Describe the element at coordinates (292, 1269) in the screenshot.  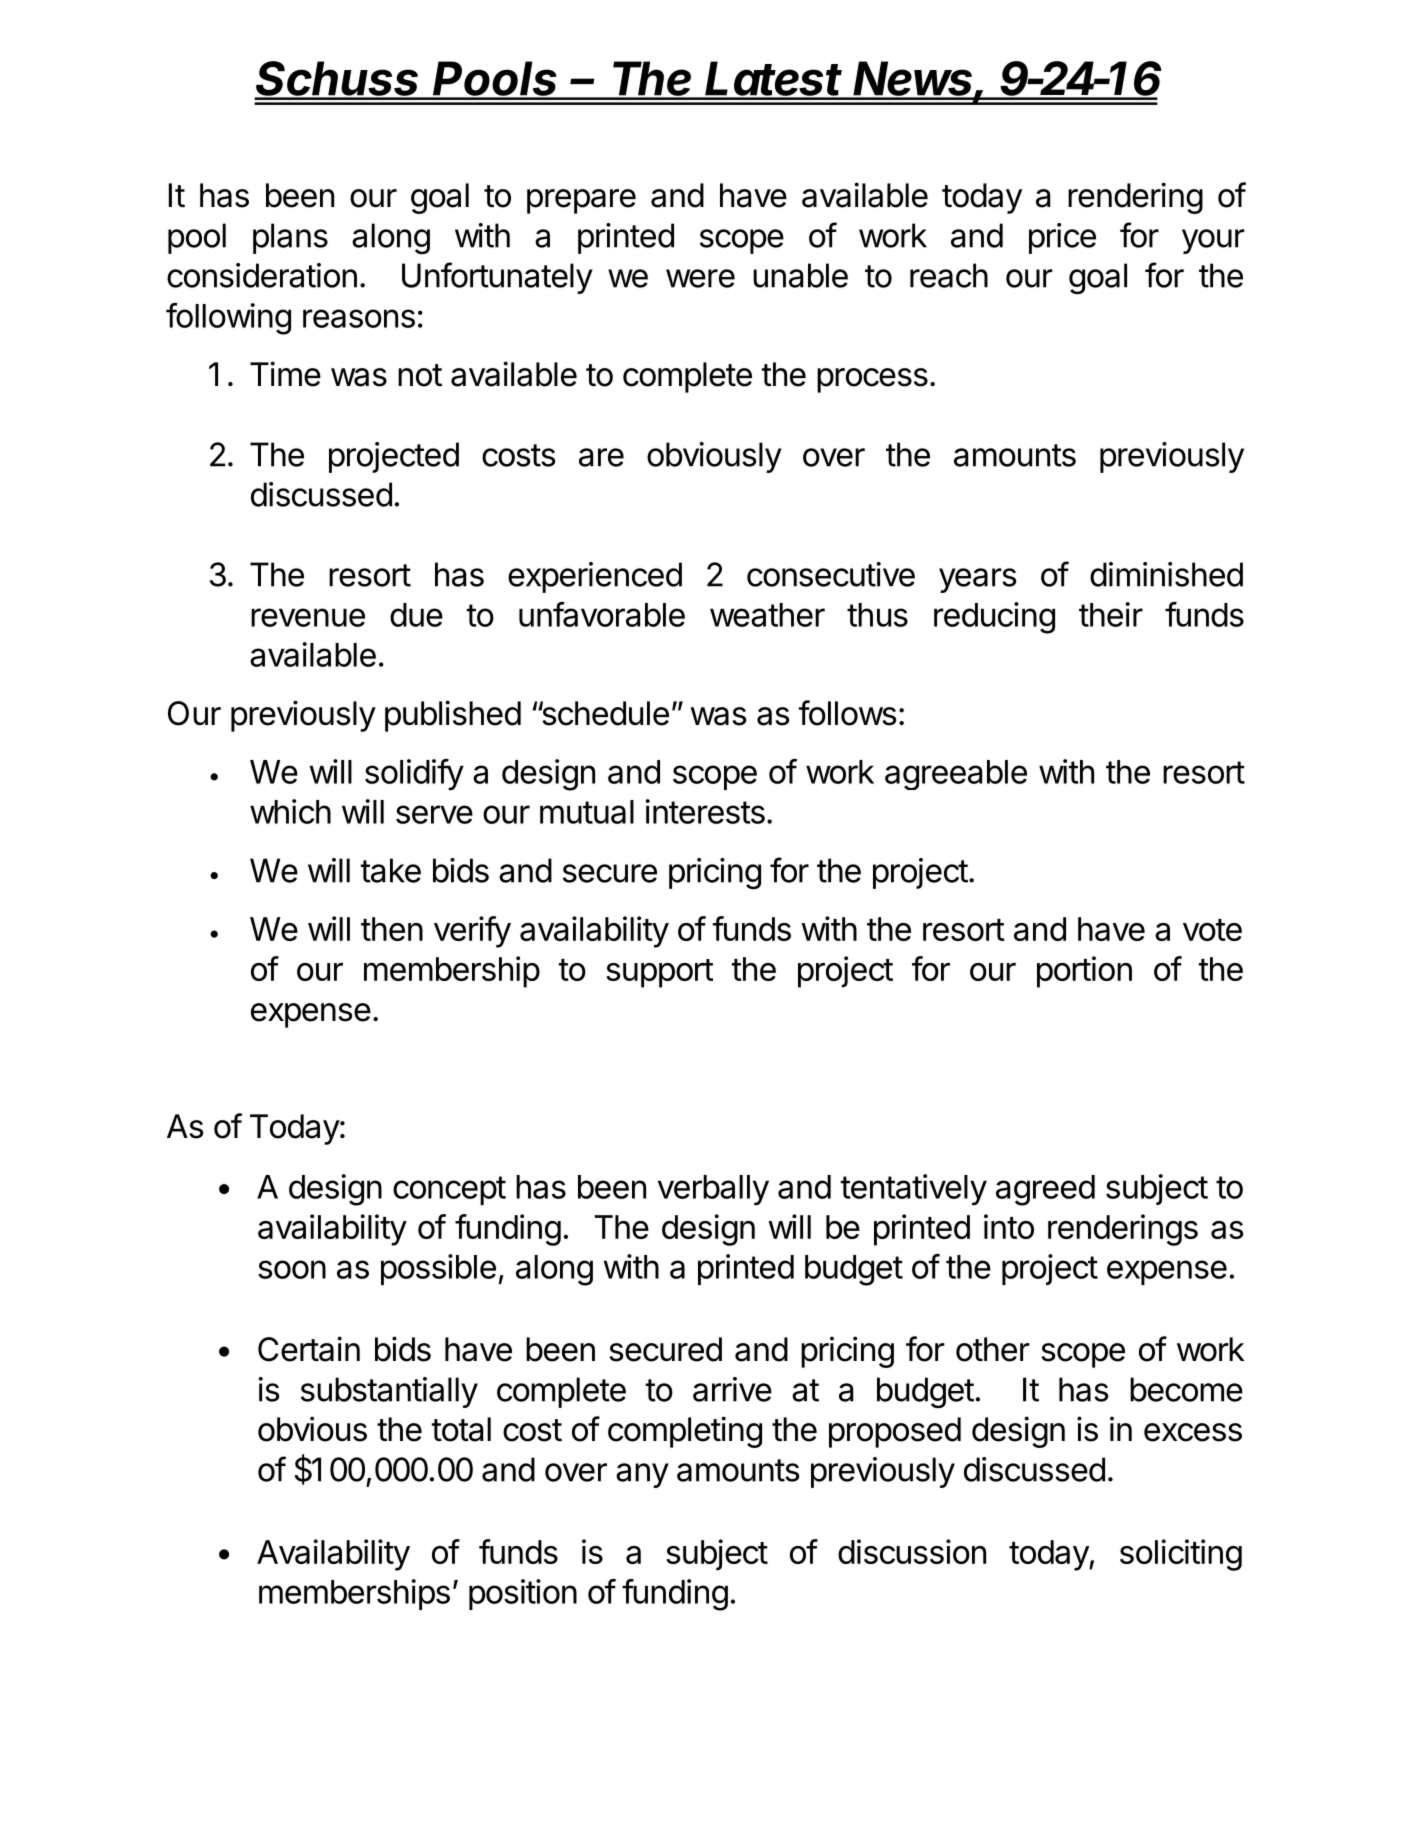
I see `soon` at that location.
